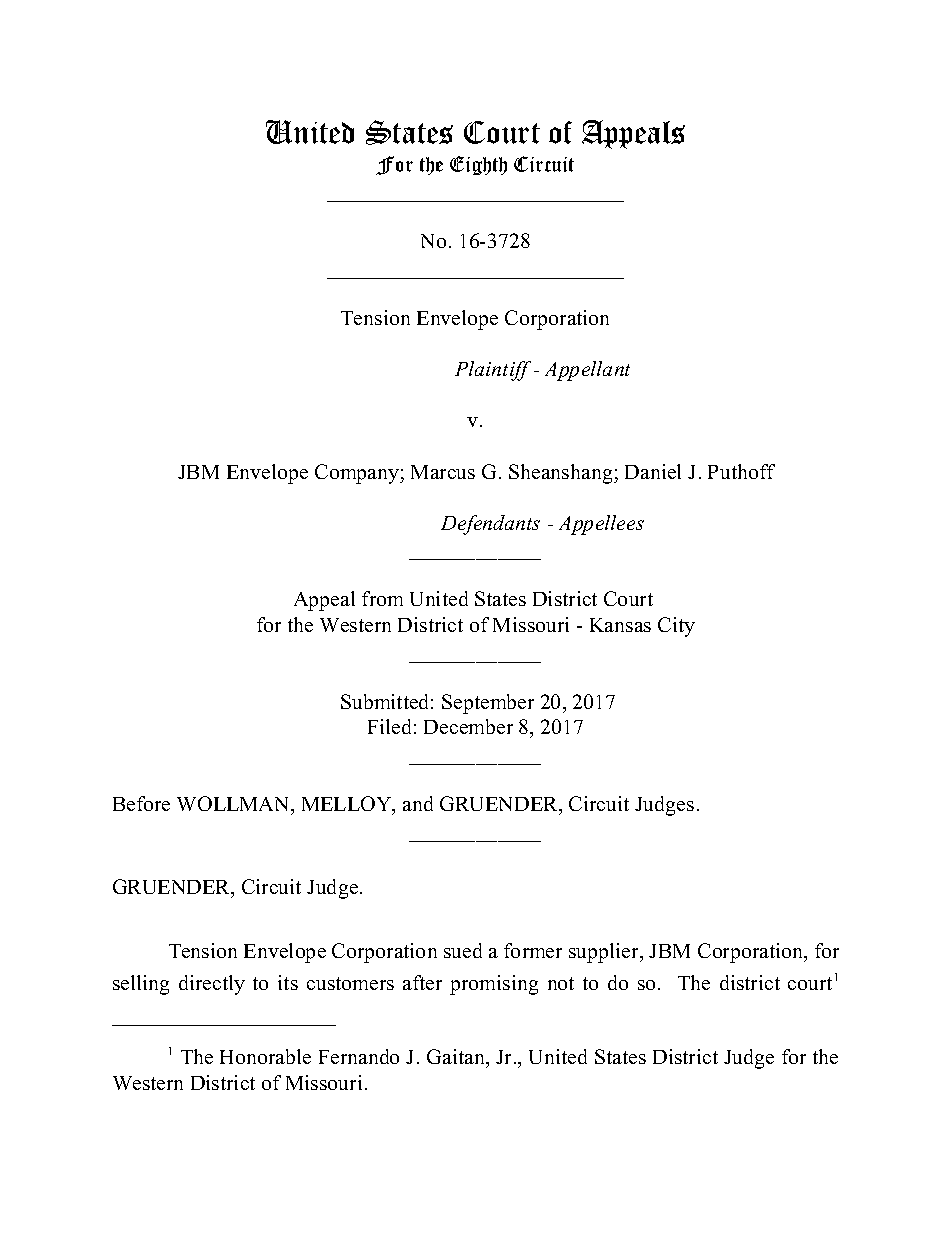  What do you see at coordinates (382, 598) in the image?
I see `from` at bounding box center [382, 598].
